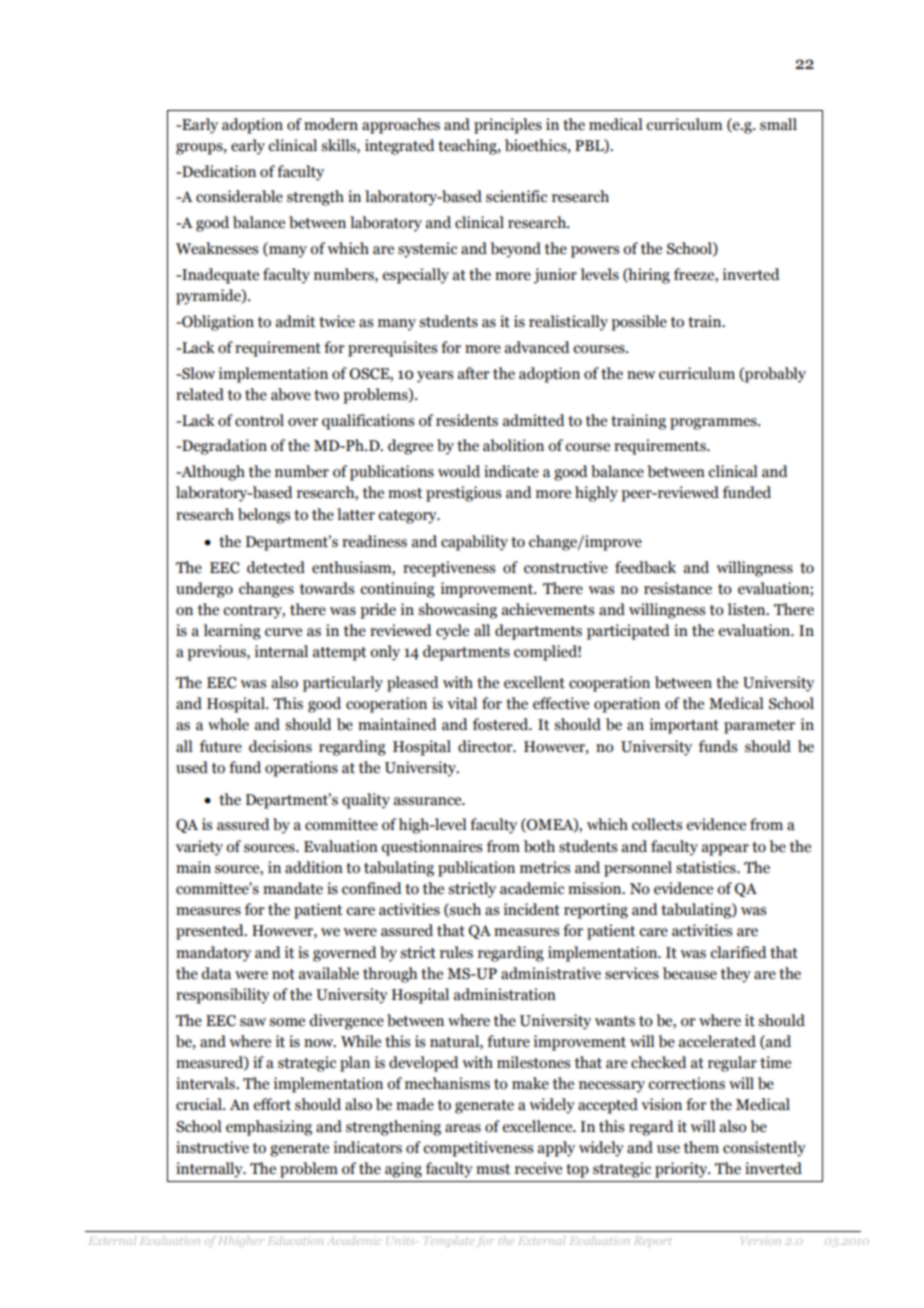 The height and width of the screenshot is (1308, 924). Describe the element at coordinates (508, 126) in the screenshot. I see `principles` at that location.
